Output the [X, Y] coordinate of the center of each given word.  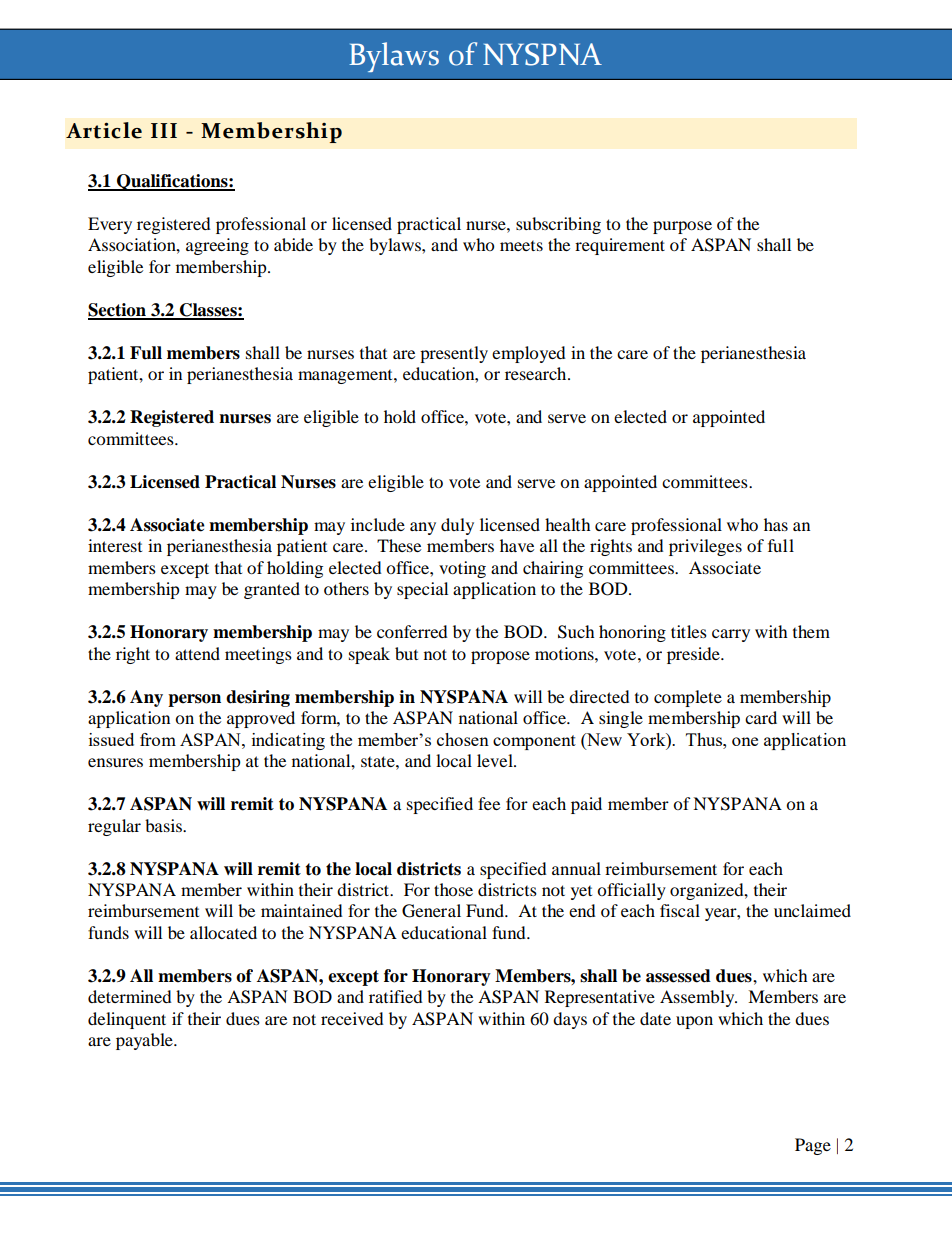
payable [145, 1041]
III [164, 130]
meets [521, 246]
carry [731, 635]
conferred [412, 631]
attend [197, 653]
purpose [682, 227]
